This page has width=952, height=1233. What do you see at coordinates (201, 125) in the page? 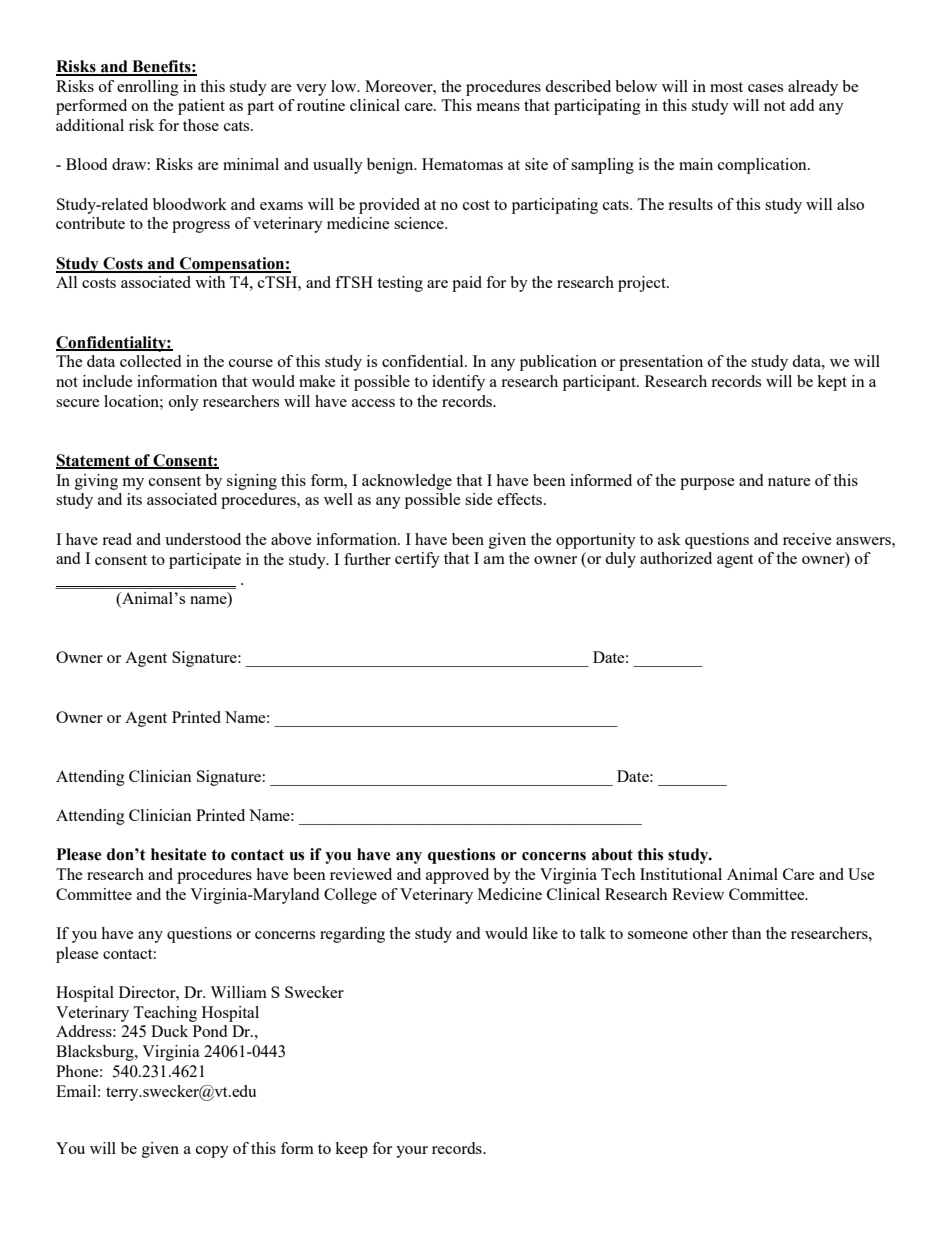
I see `those` at bounding box center [201, 125].
